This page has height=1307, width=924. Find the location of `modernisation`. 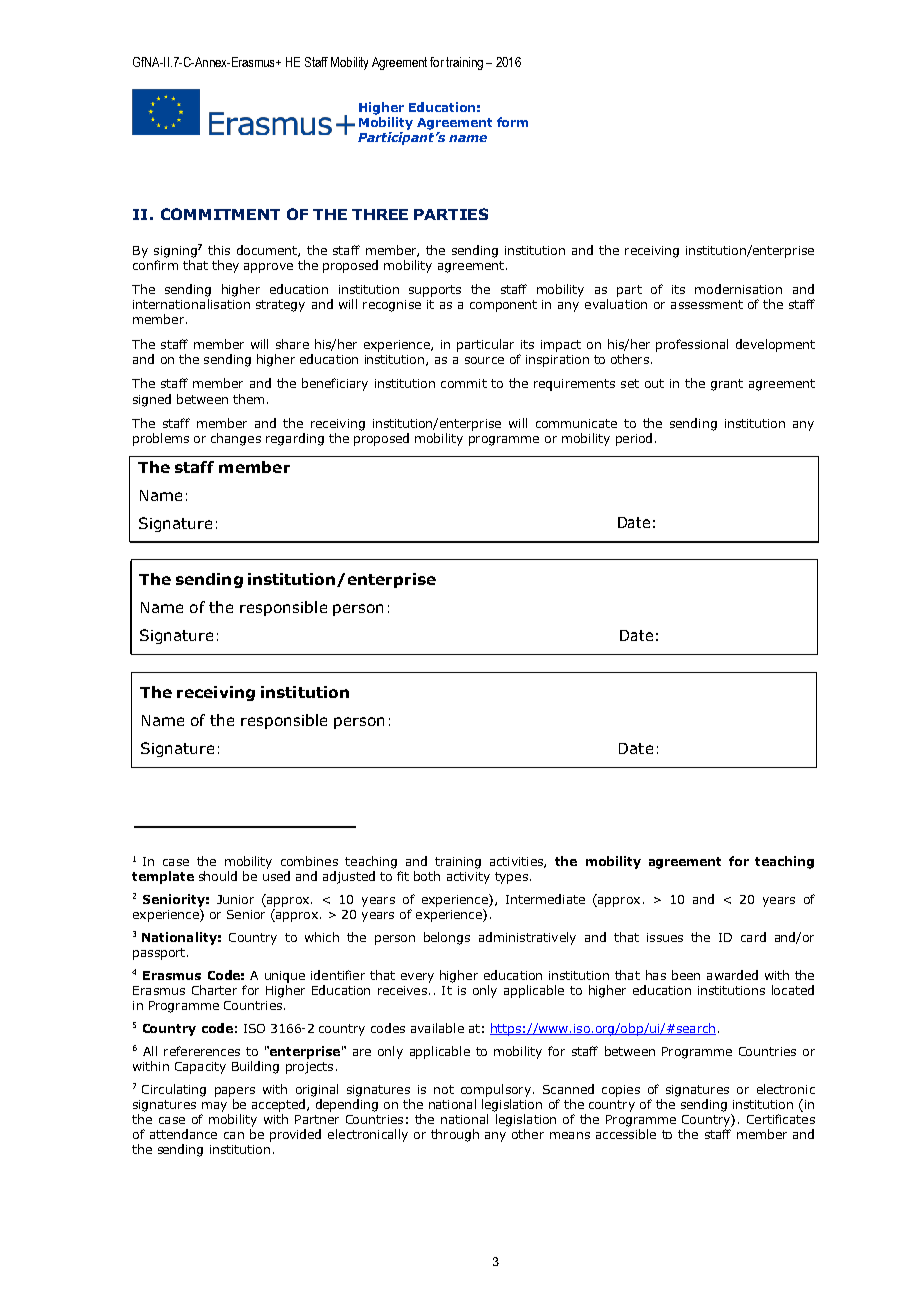

modernisation is located at coordinates (738, 289).
